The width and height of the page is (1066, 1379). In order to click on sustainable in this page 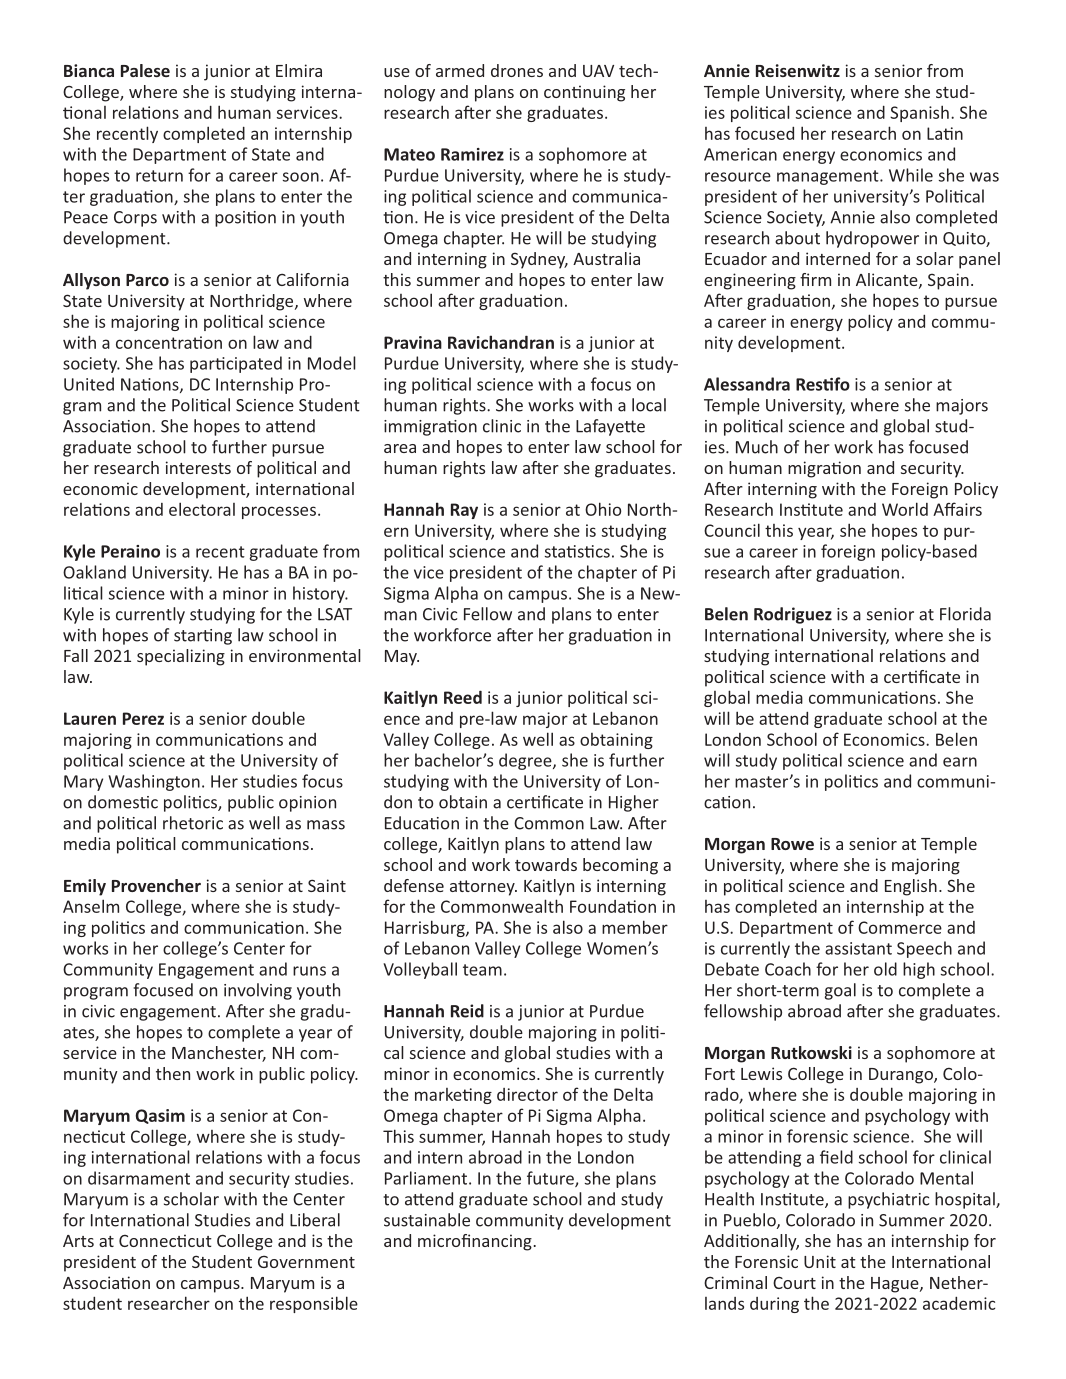, I will do `click(427, 1220)`.
